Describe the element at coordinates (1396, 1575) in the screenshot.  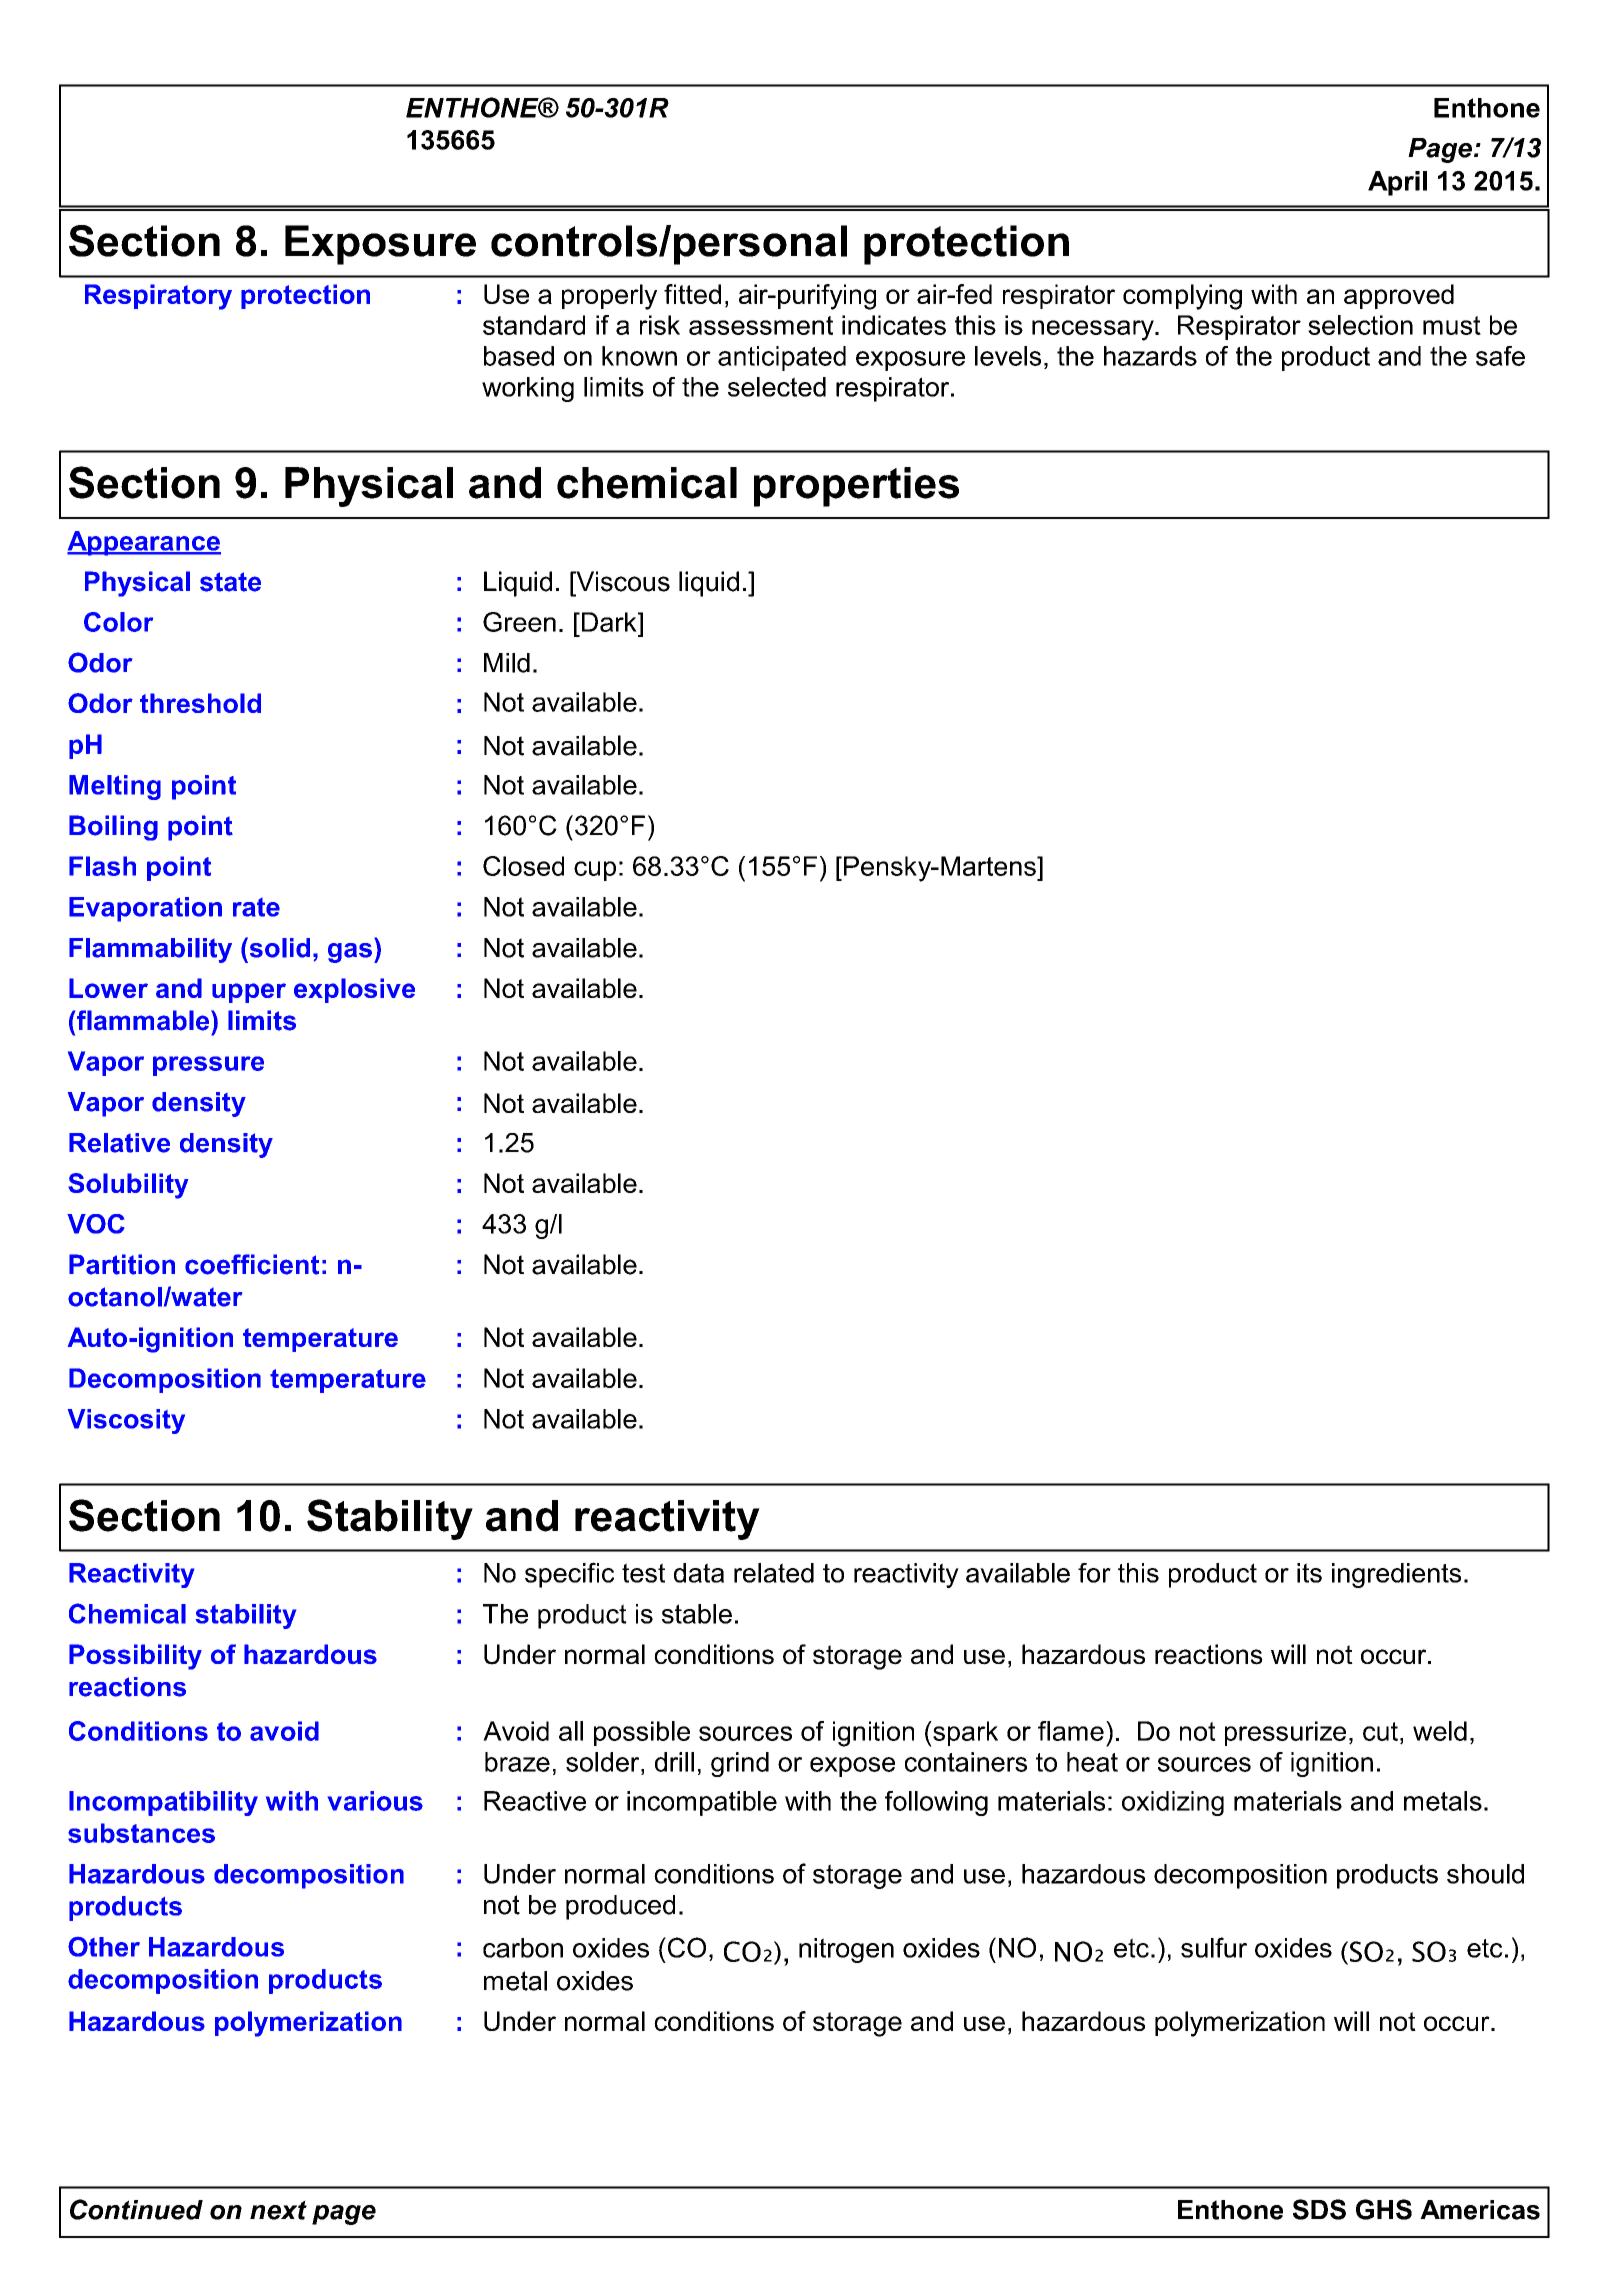
I see `ingredients` at that location.
